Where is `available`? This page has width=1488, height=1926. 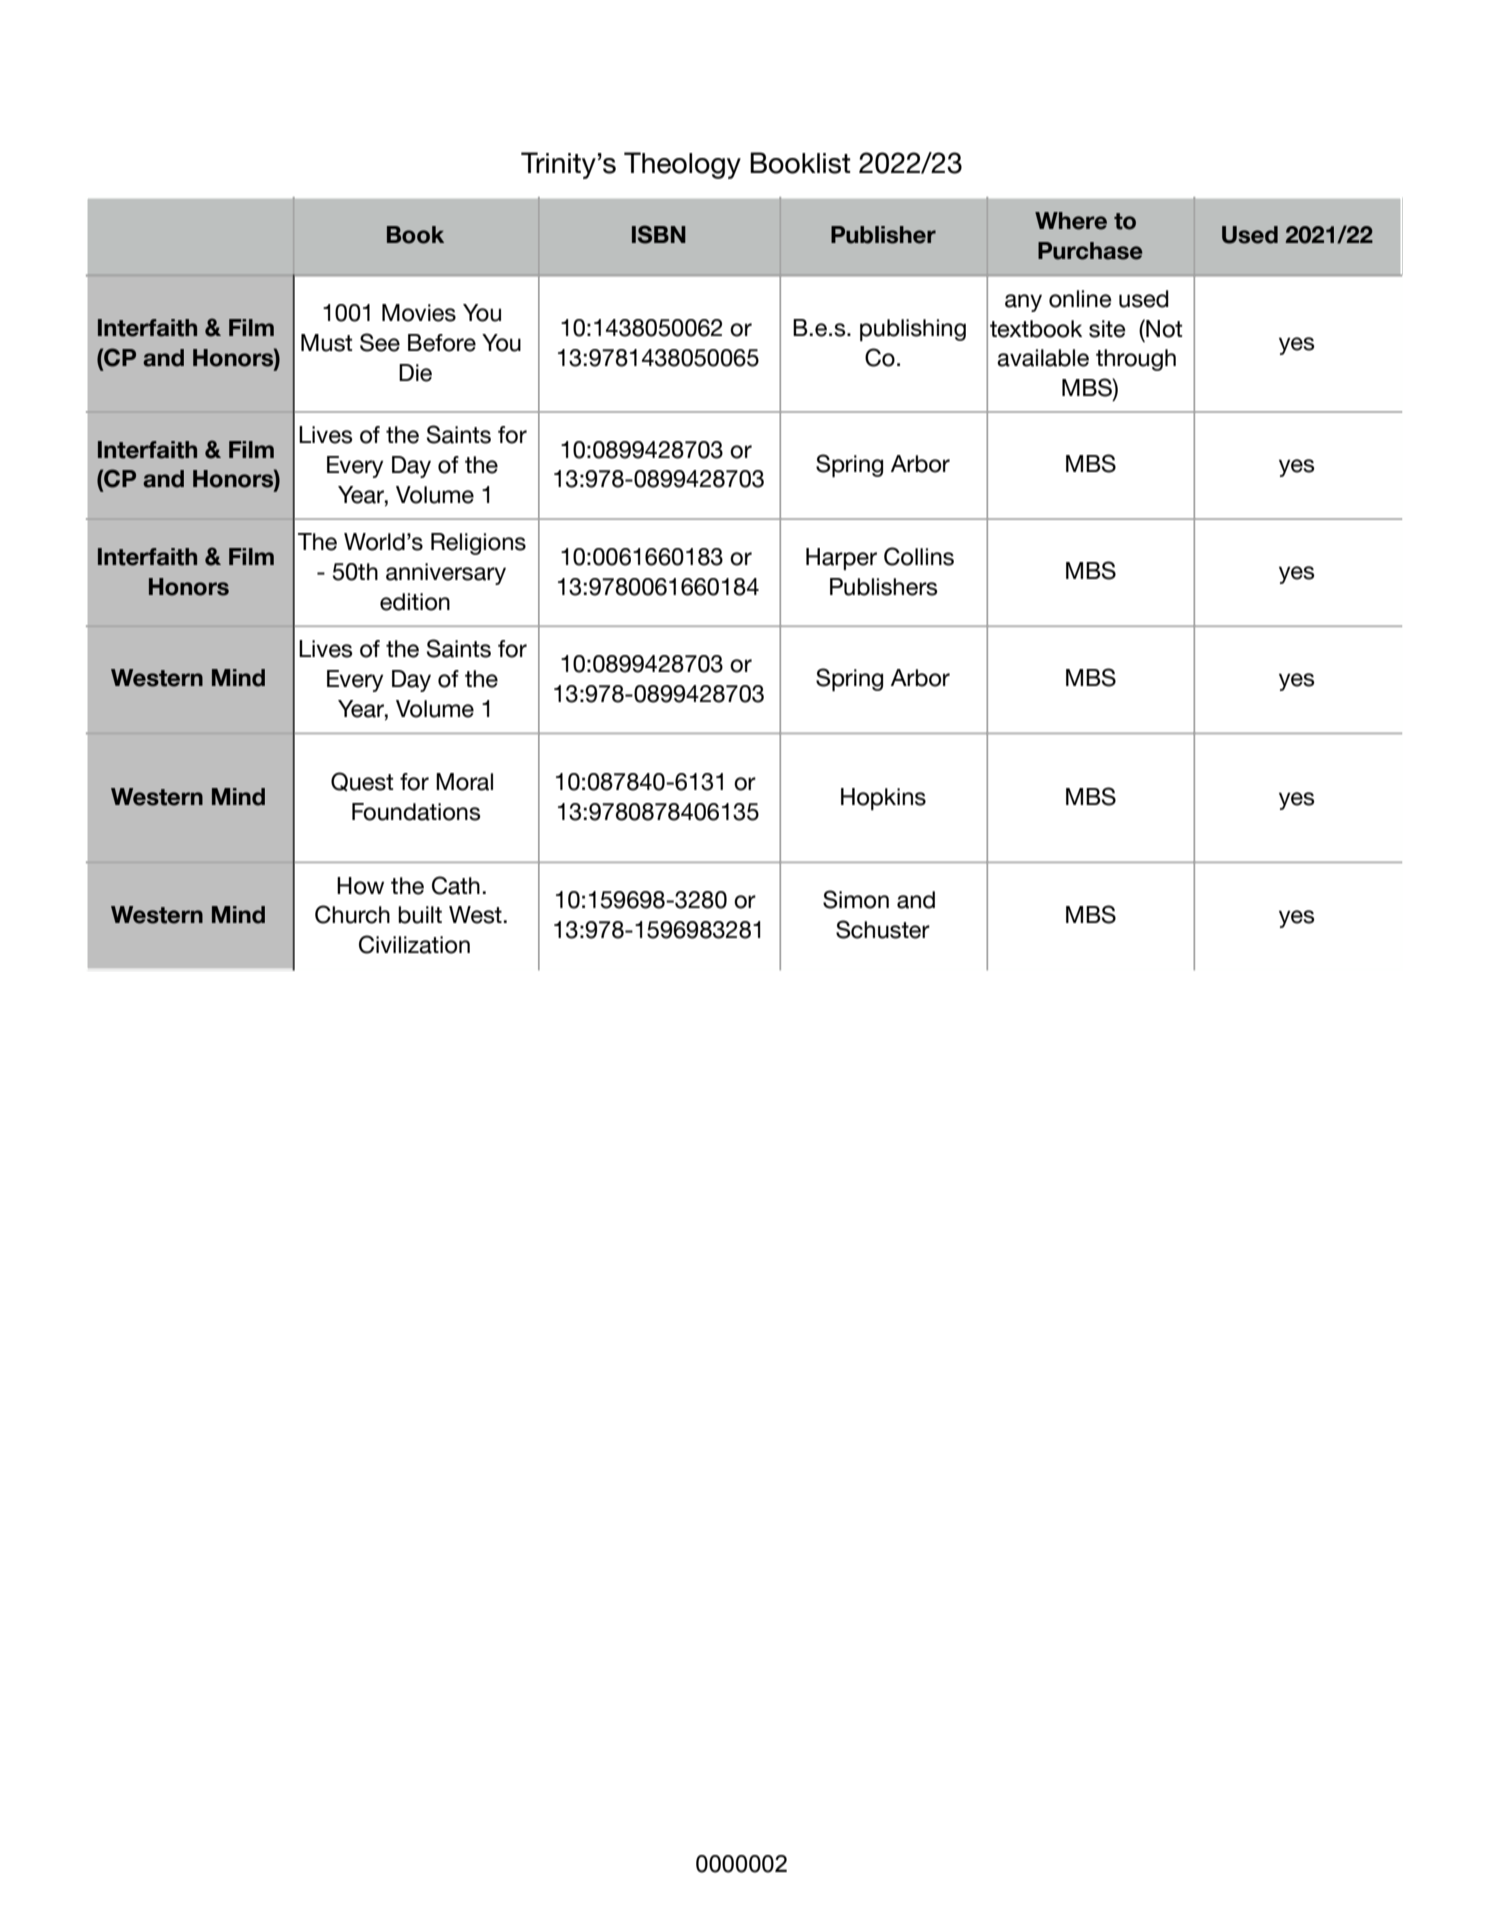 available is located at coordinates (1043, 358).
